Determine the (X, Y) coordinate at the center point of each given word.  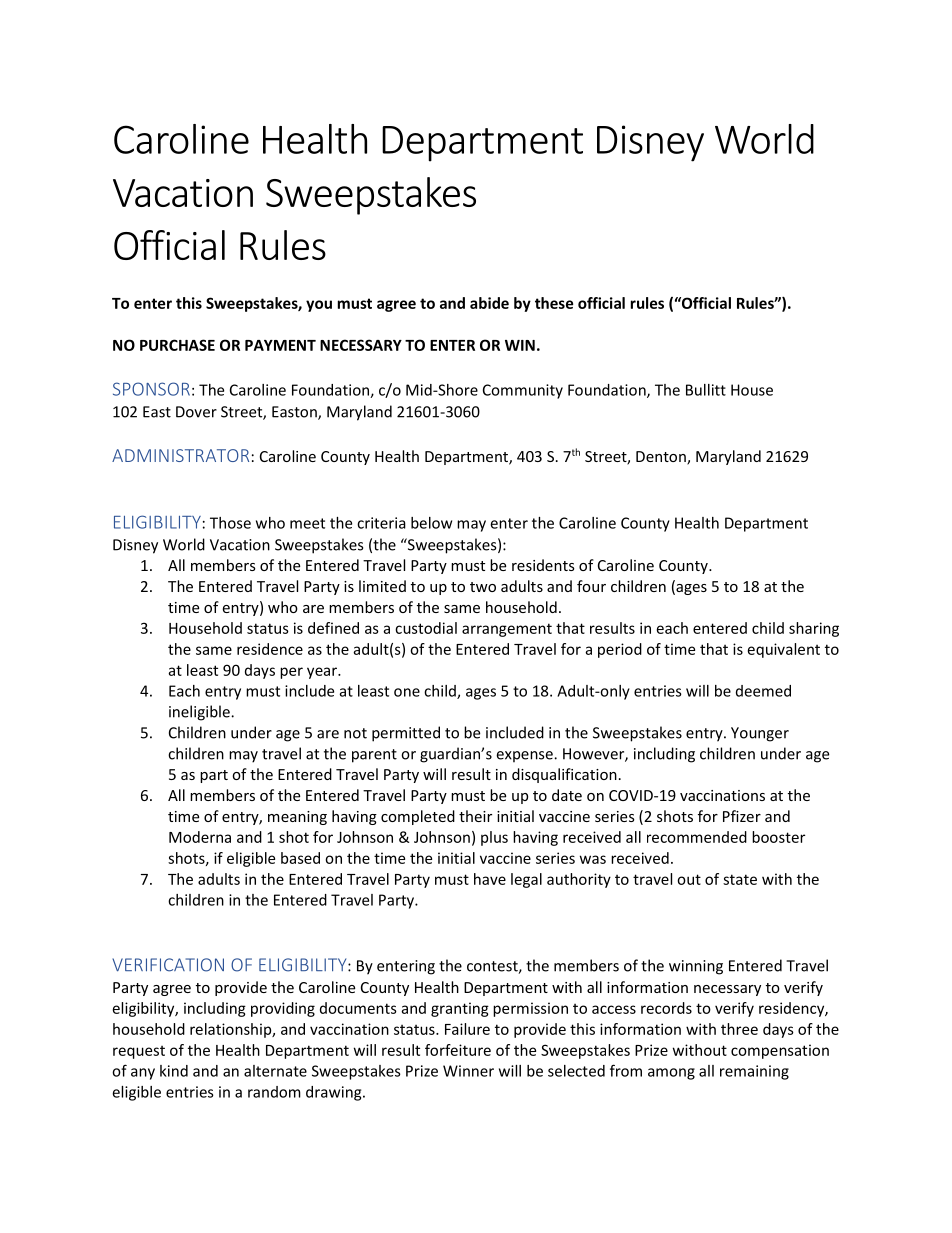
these (554, 303)
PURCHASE (177, 345)
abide (489, 303)
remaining (754, 1072)
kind (174, 1071)
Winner (468, 1071)
